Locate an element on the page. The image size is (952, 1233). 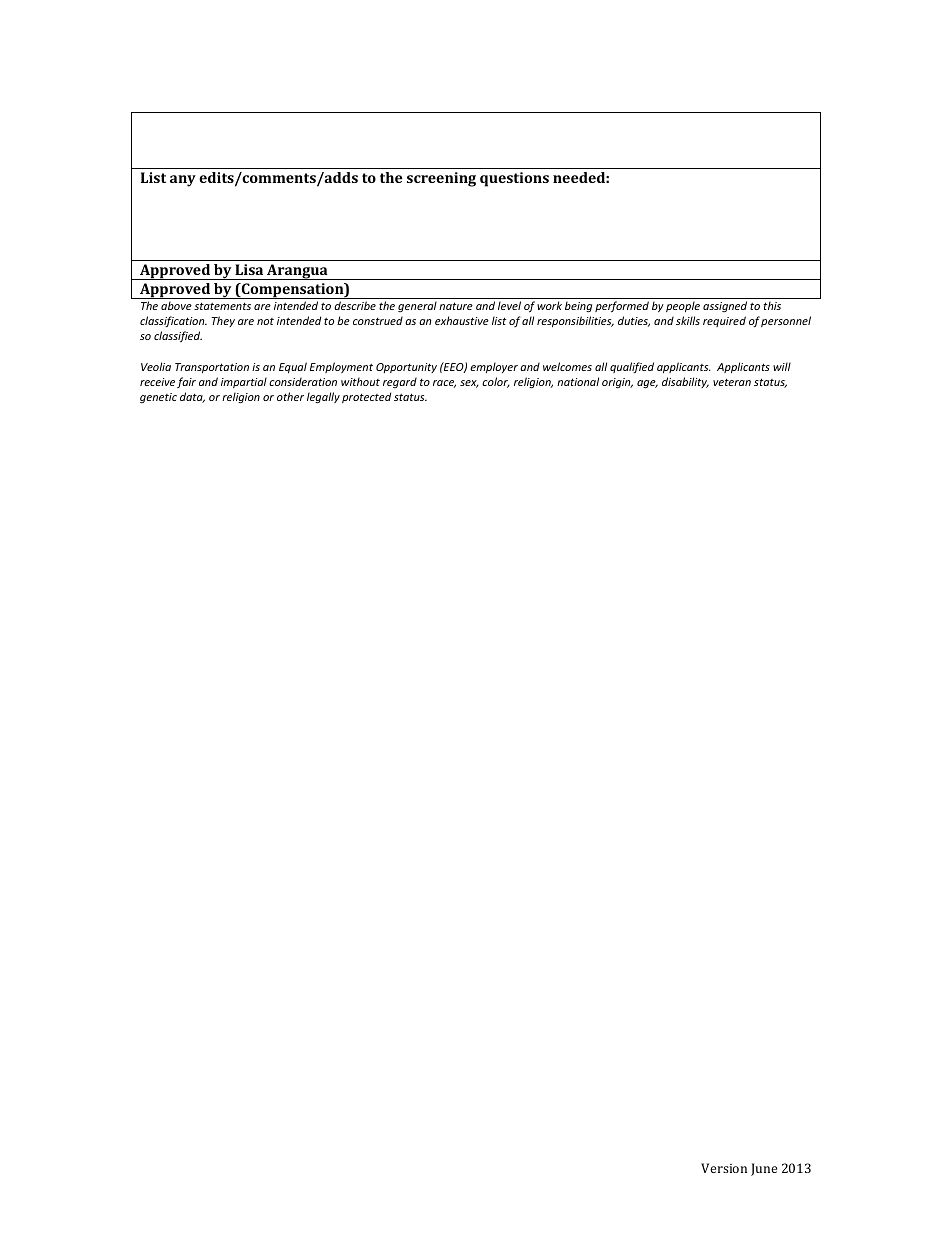
any is located at coordinates (183, 181).
